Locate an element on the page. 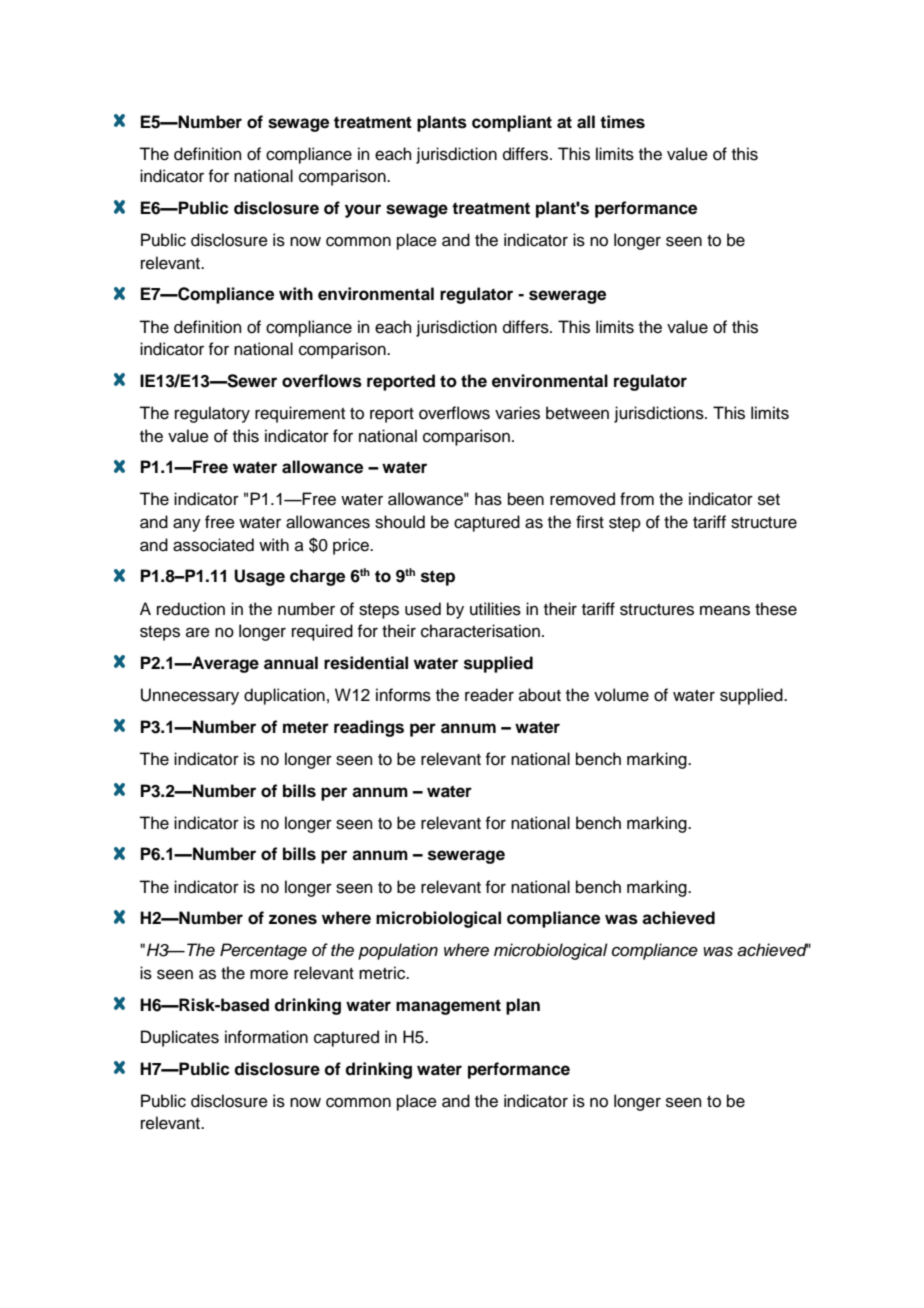 This page has height=1308, width=924. population is located at coordinates (398, 951).
